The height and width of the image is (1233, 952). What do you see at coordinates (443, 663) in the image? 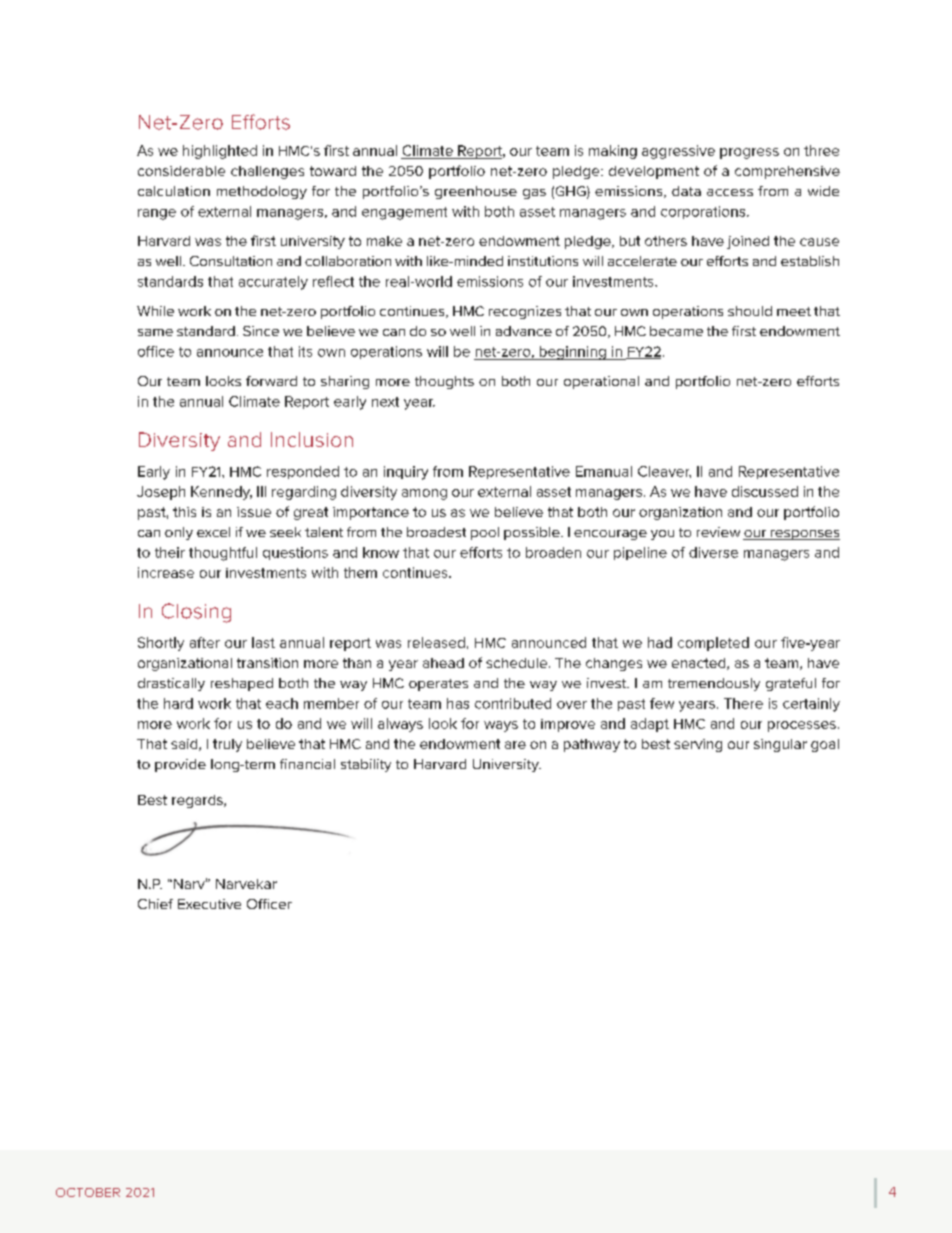
I see `ahead` at bounding box center [443, 663].
